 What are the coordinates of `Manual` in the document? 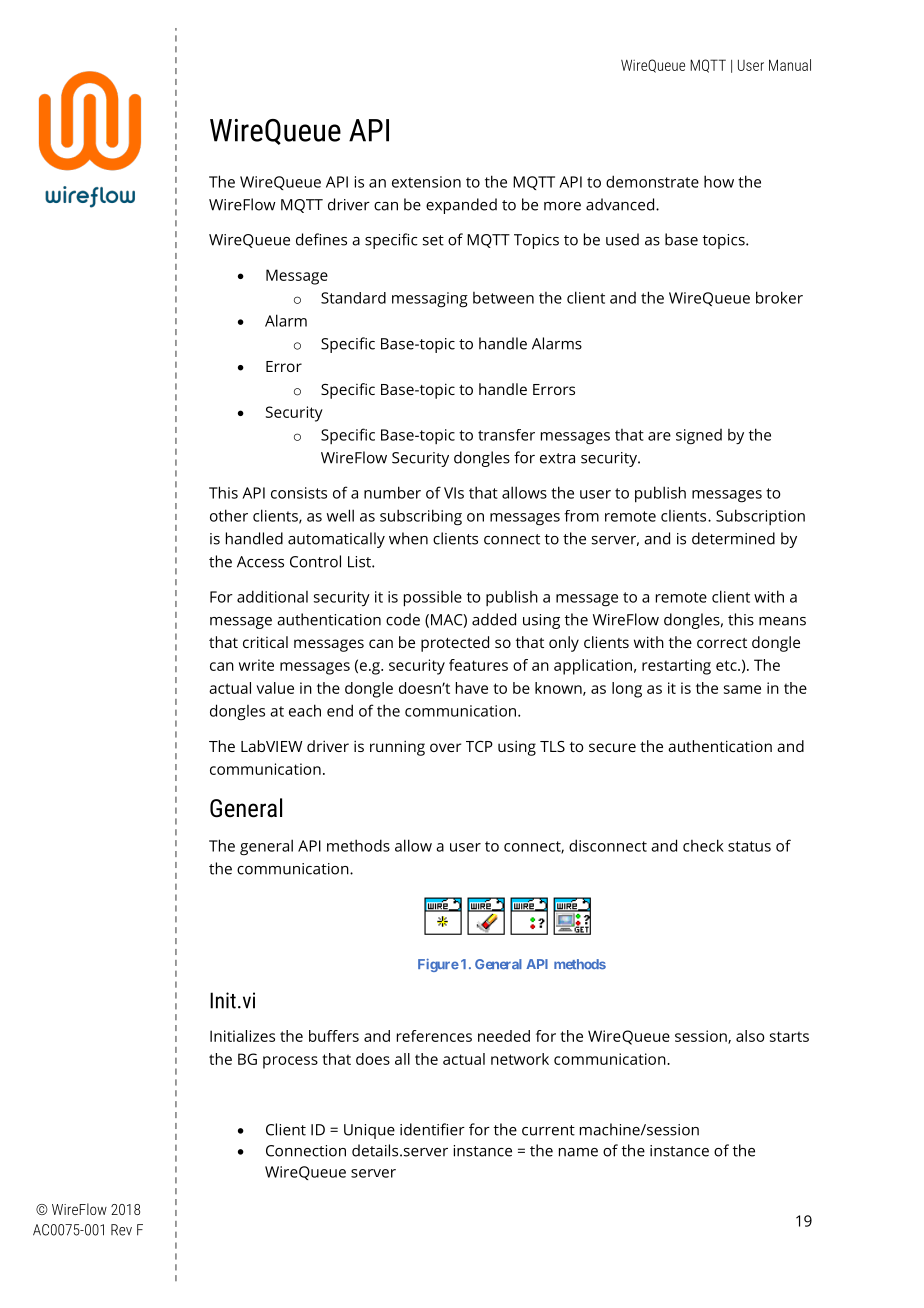 It's located at (790, 65).
